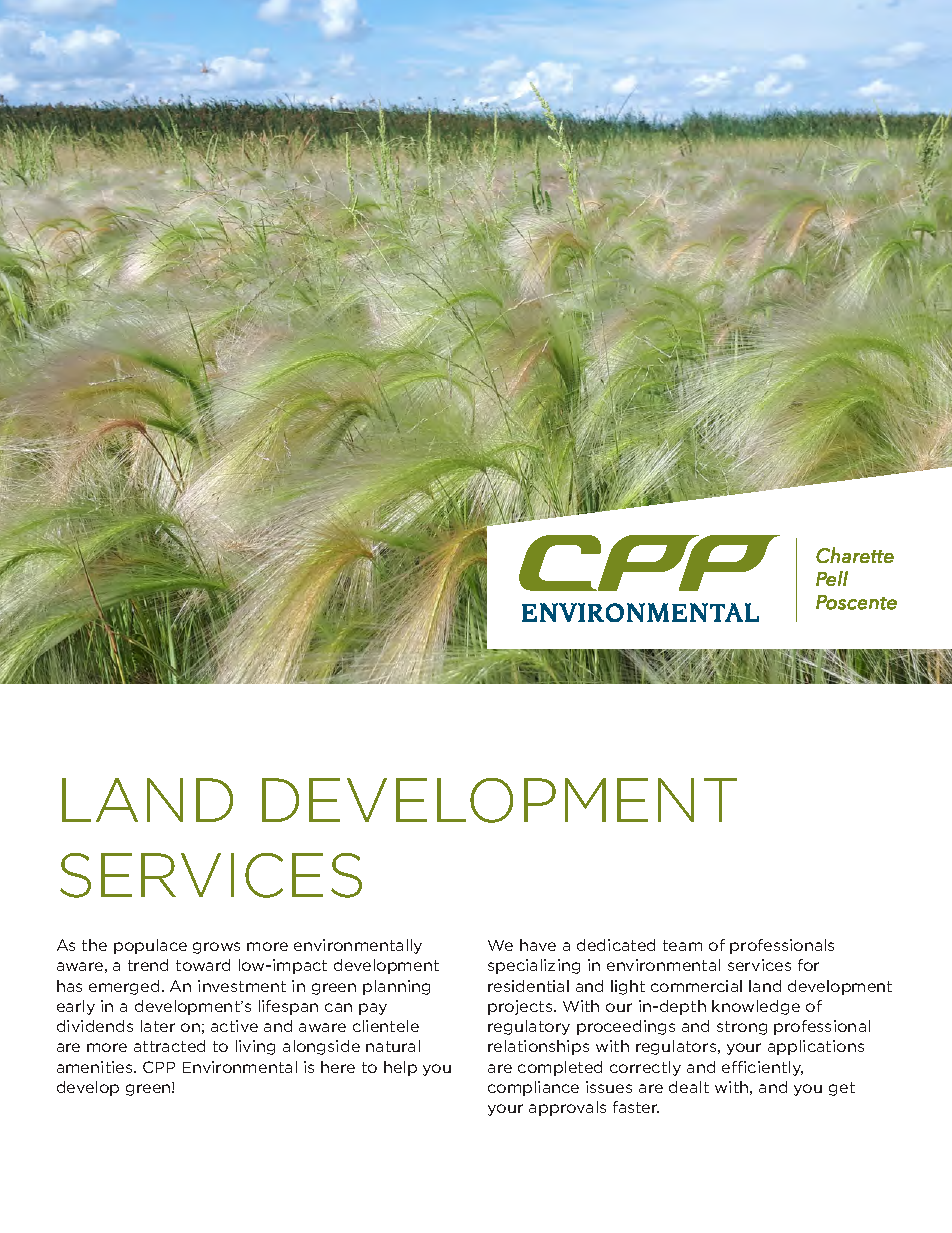  Describe the element at coordinates (816, 1047) in the page. I see `applications` at that location.
